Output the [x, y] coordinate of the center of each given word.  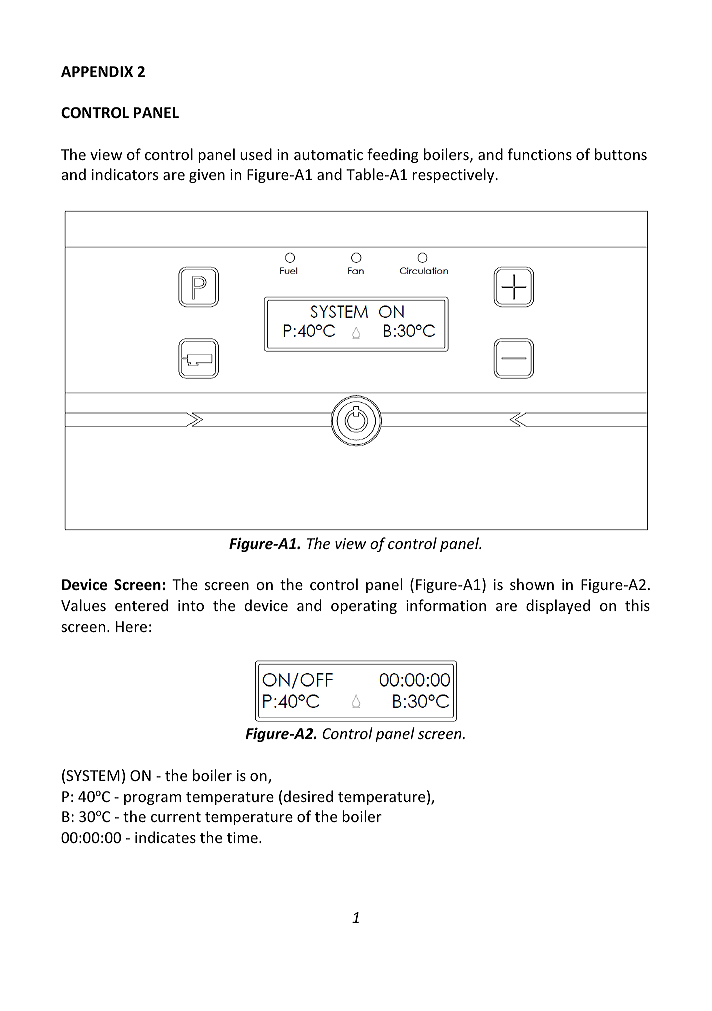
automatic [328, 154]
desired [308, 796]
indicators [125, 174]
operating [364, 607]
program [152, 799]
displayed [558, 606]
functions [540, 154]
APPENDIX [97, 71]
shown [532, 584]
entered [141, 605]
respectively [454, 175]
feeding [392, 155]
